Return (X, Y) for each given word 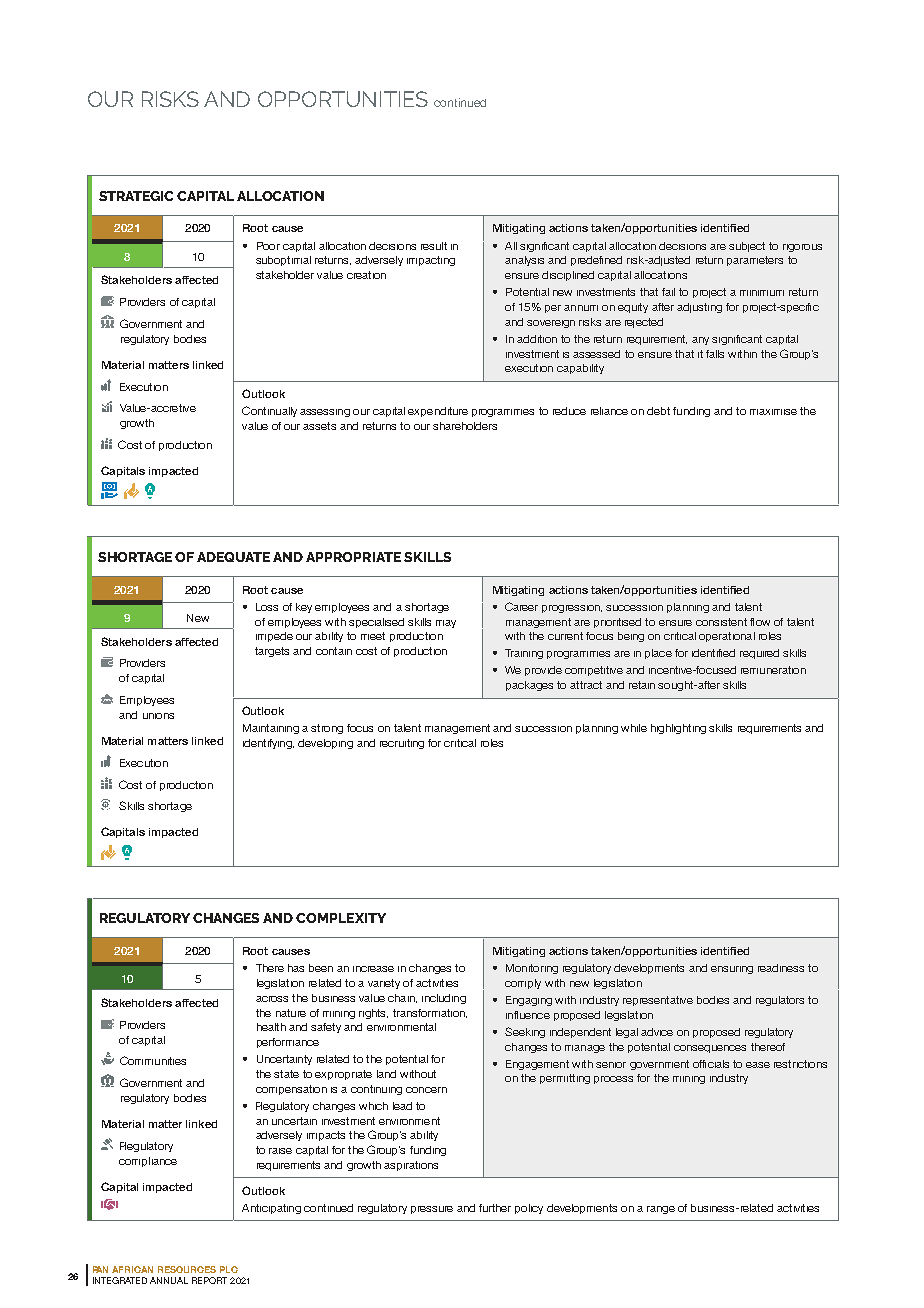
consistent (721, 622)
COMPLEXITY (341, 918)
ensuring (732, 970)
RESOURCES (187, 1269)
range (661, 1210)
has (296, 968)
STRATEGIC (136, 196)
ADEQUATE (233, 557)
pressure (432, 1210)
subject (747, 247)
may (446, 624)
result (434, 246)
